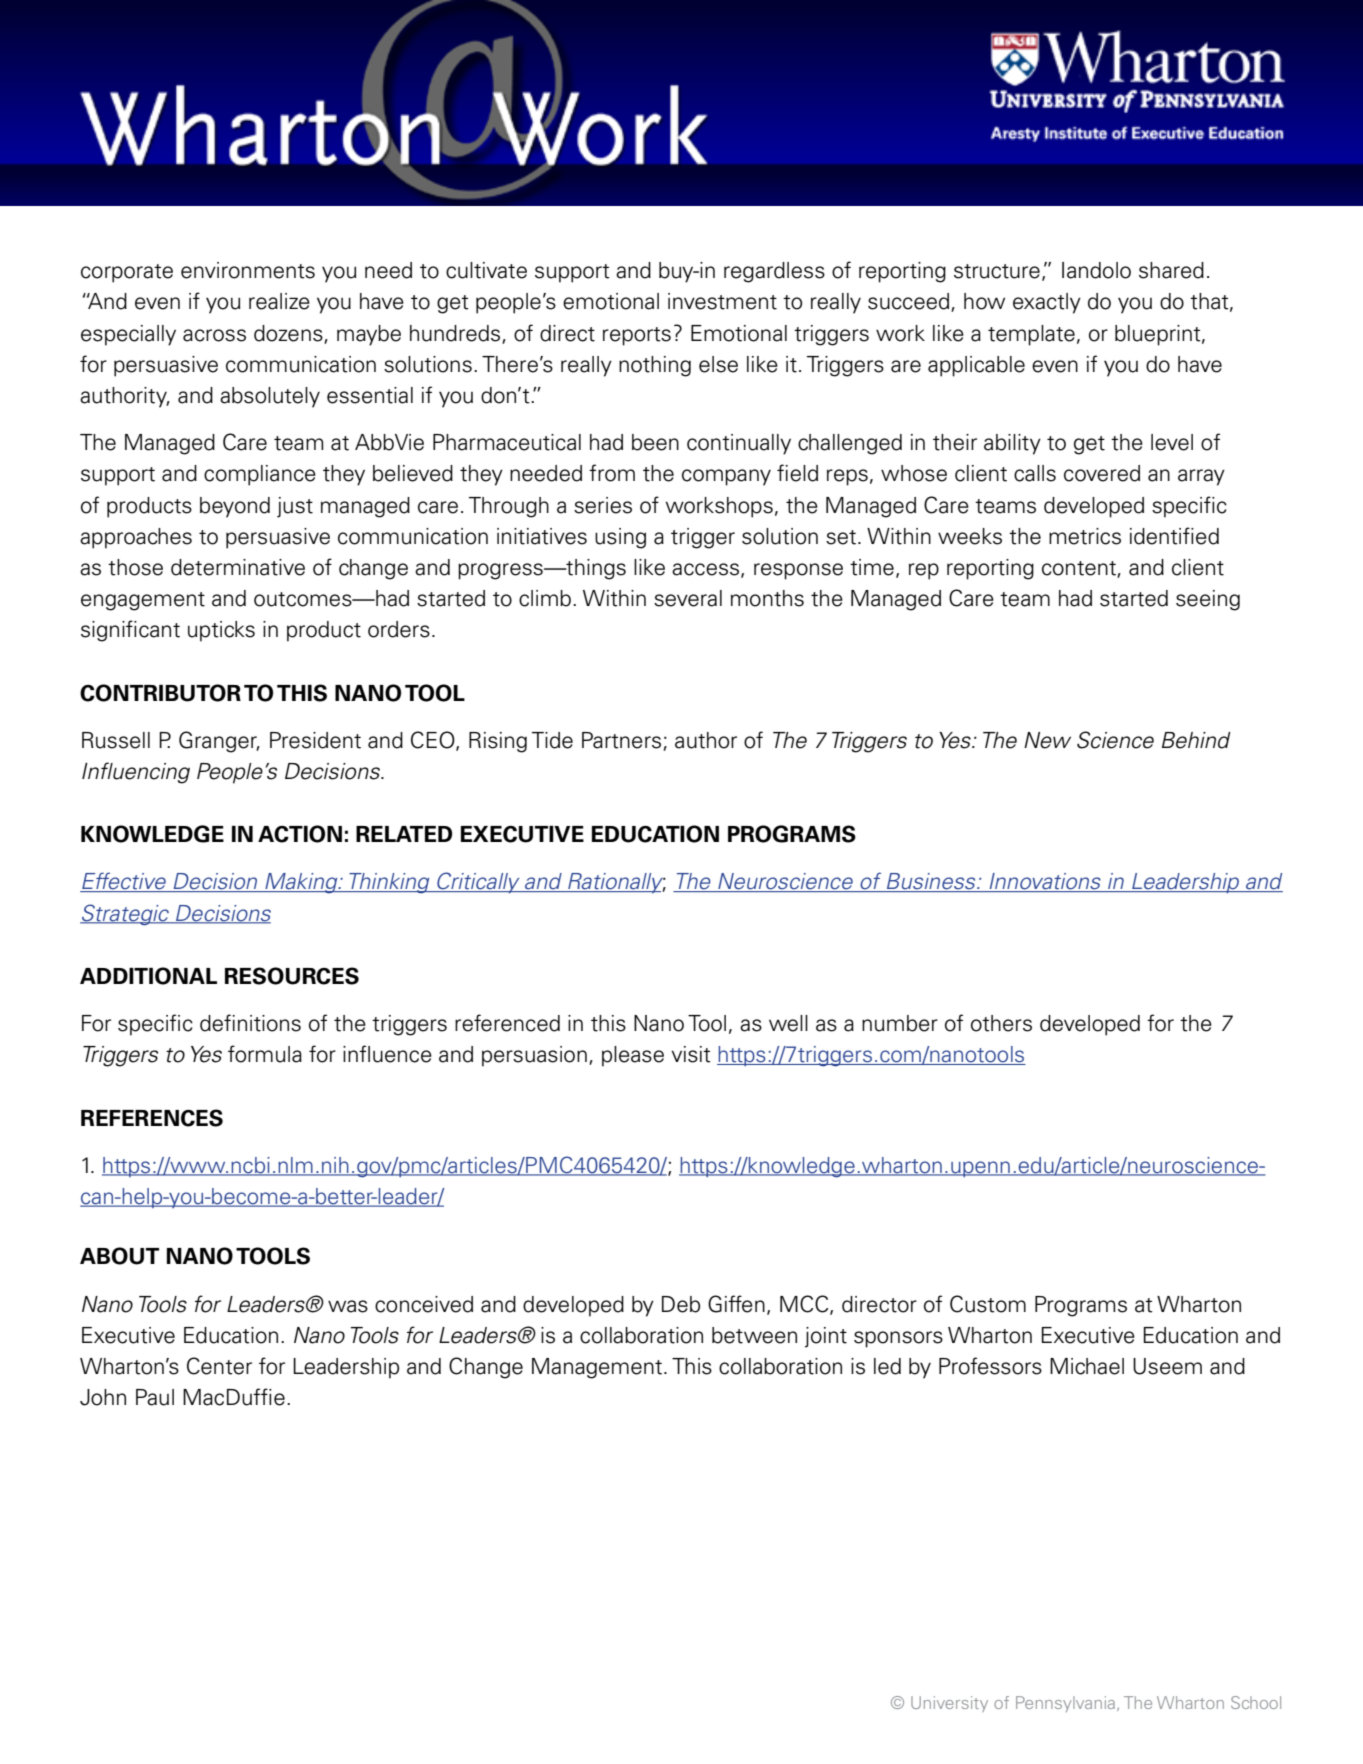 The image size is (1363, 1764). I want to click on New, so click(1047, 740).
